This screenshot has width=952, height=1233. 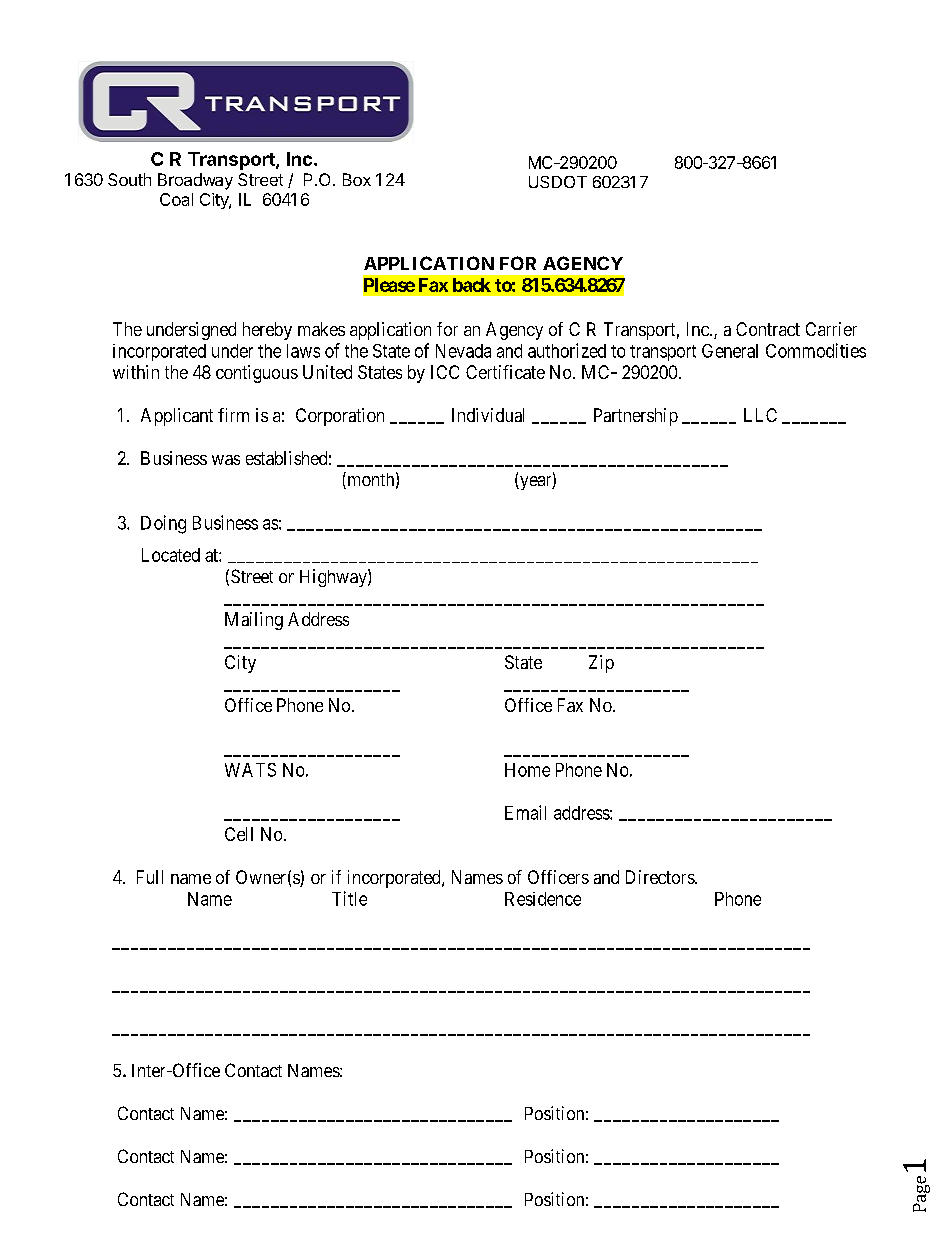 I want to click on Full, so click(x=150, y=877).
